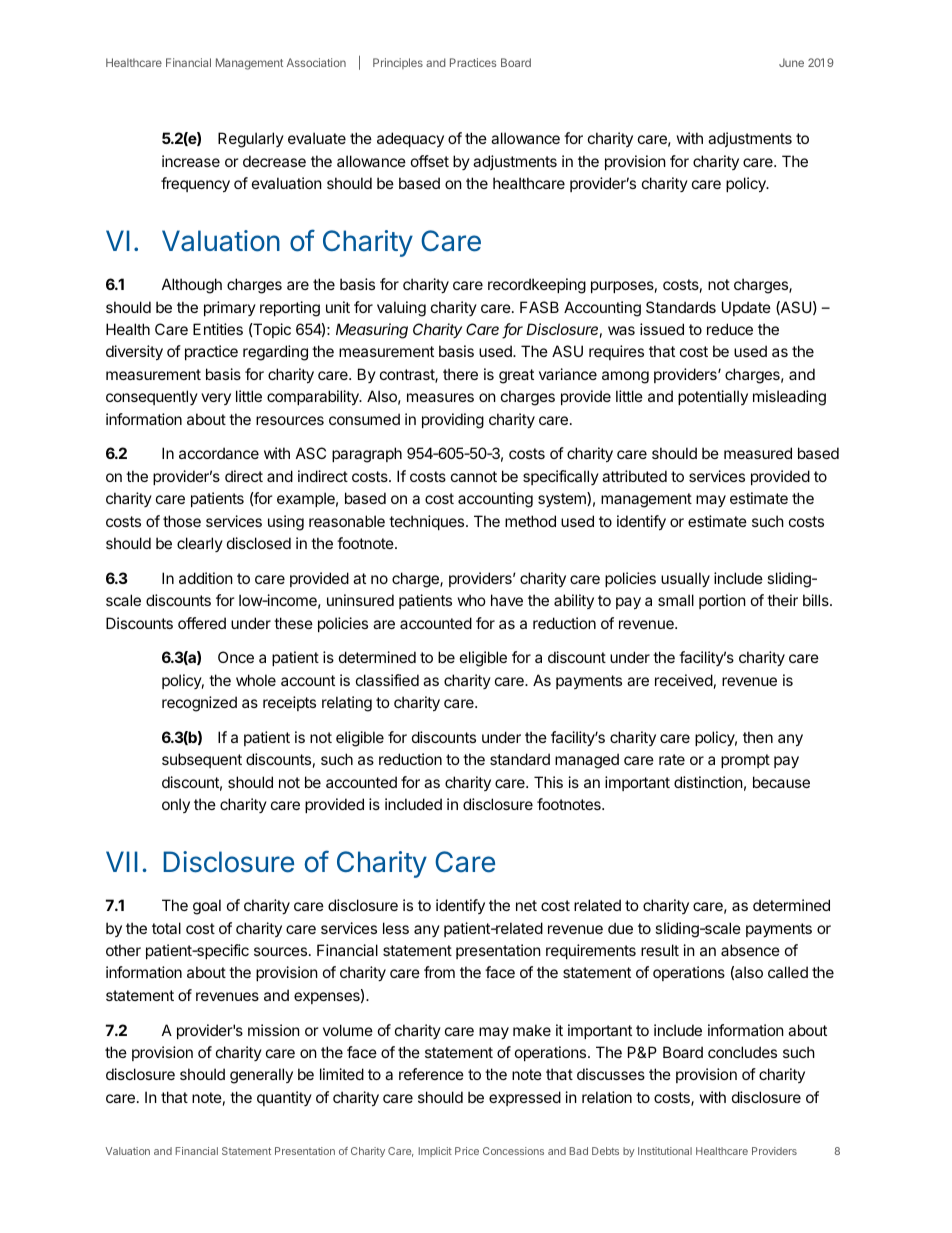  Describe the element at coordinates (722, 601) in the screenshot. I see `portion` at that location.
